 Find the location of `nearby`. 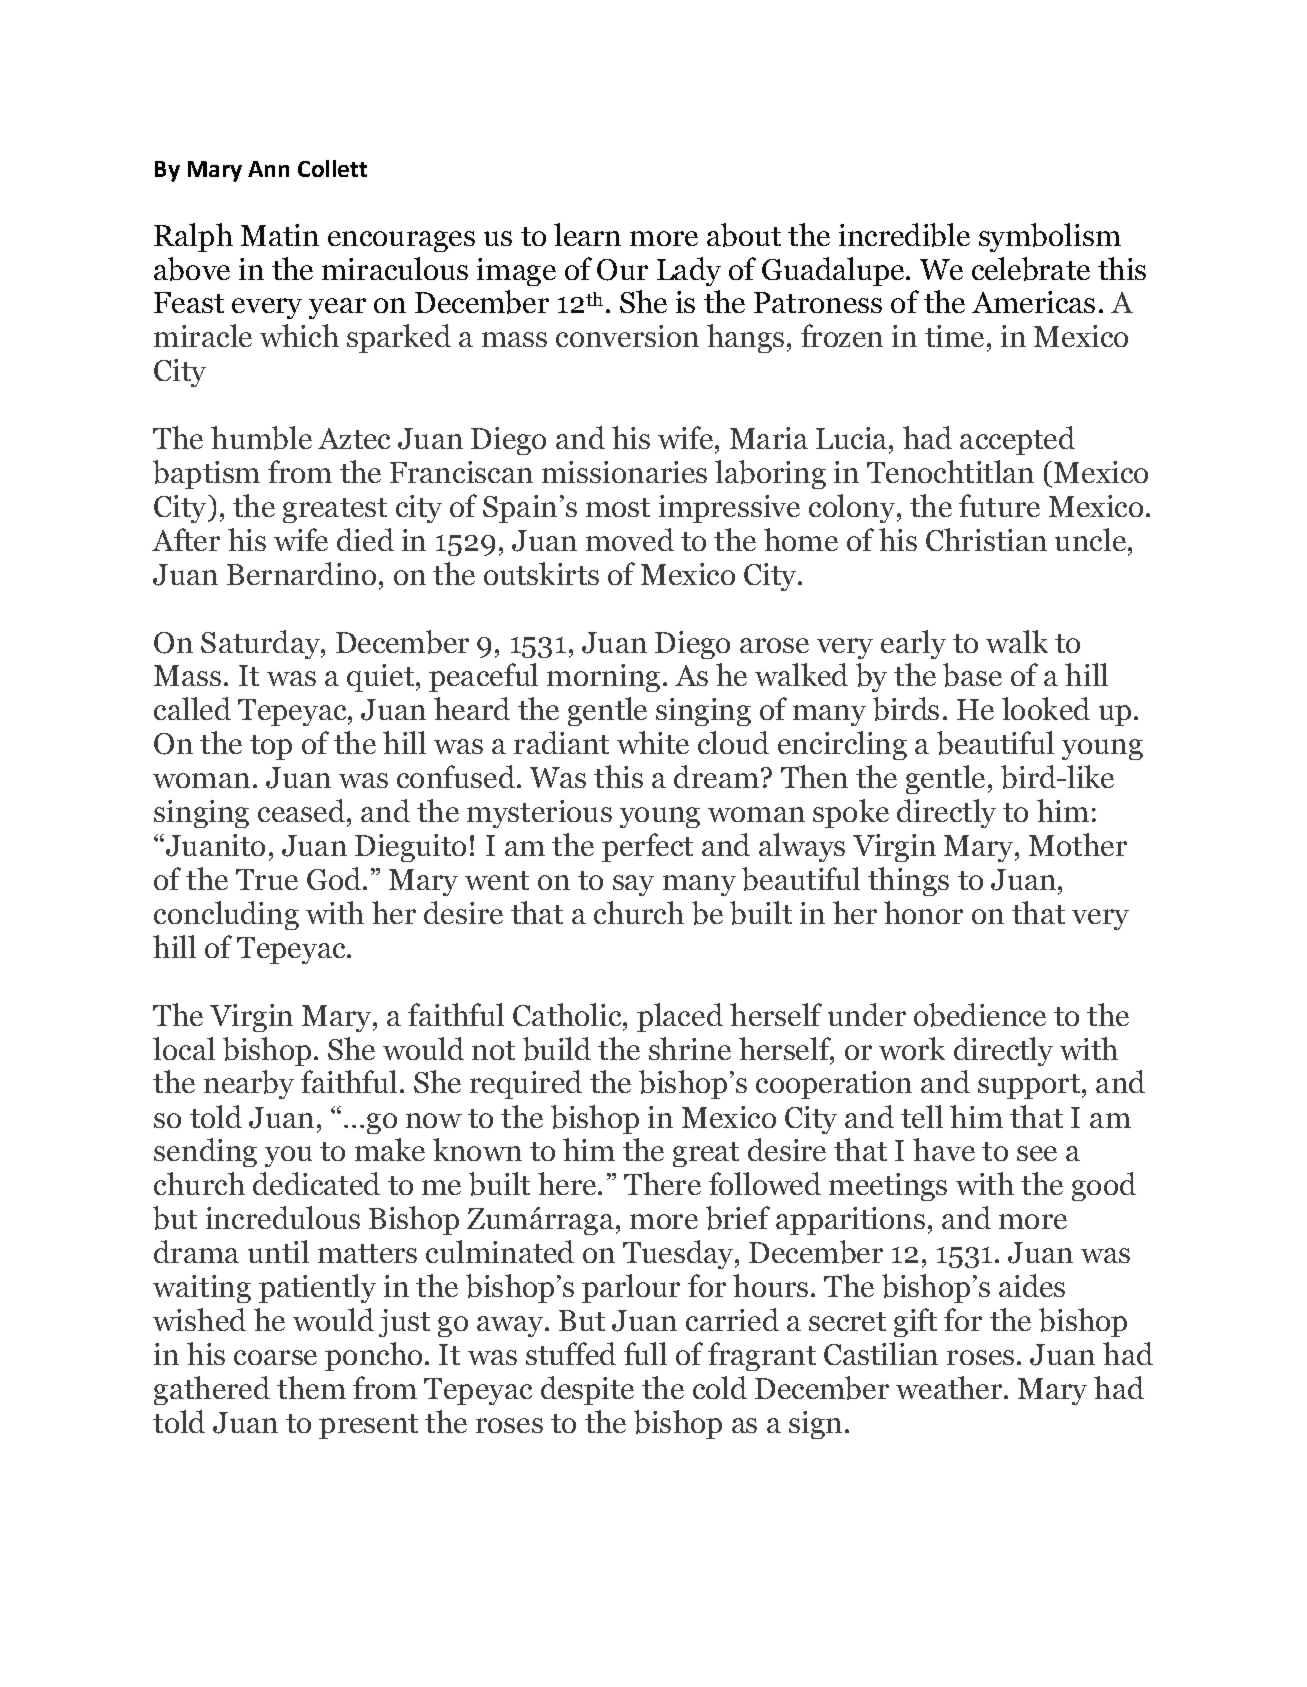

nearby is located at coordinates (249, 1084).
